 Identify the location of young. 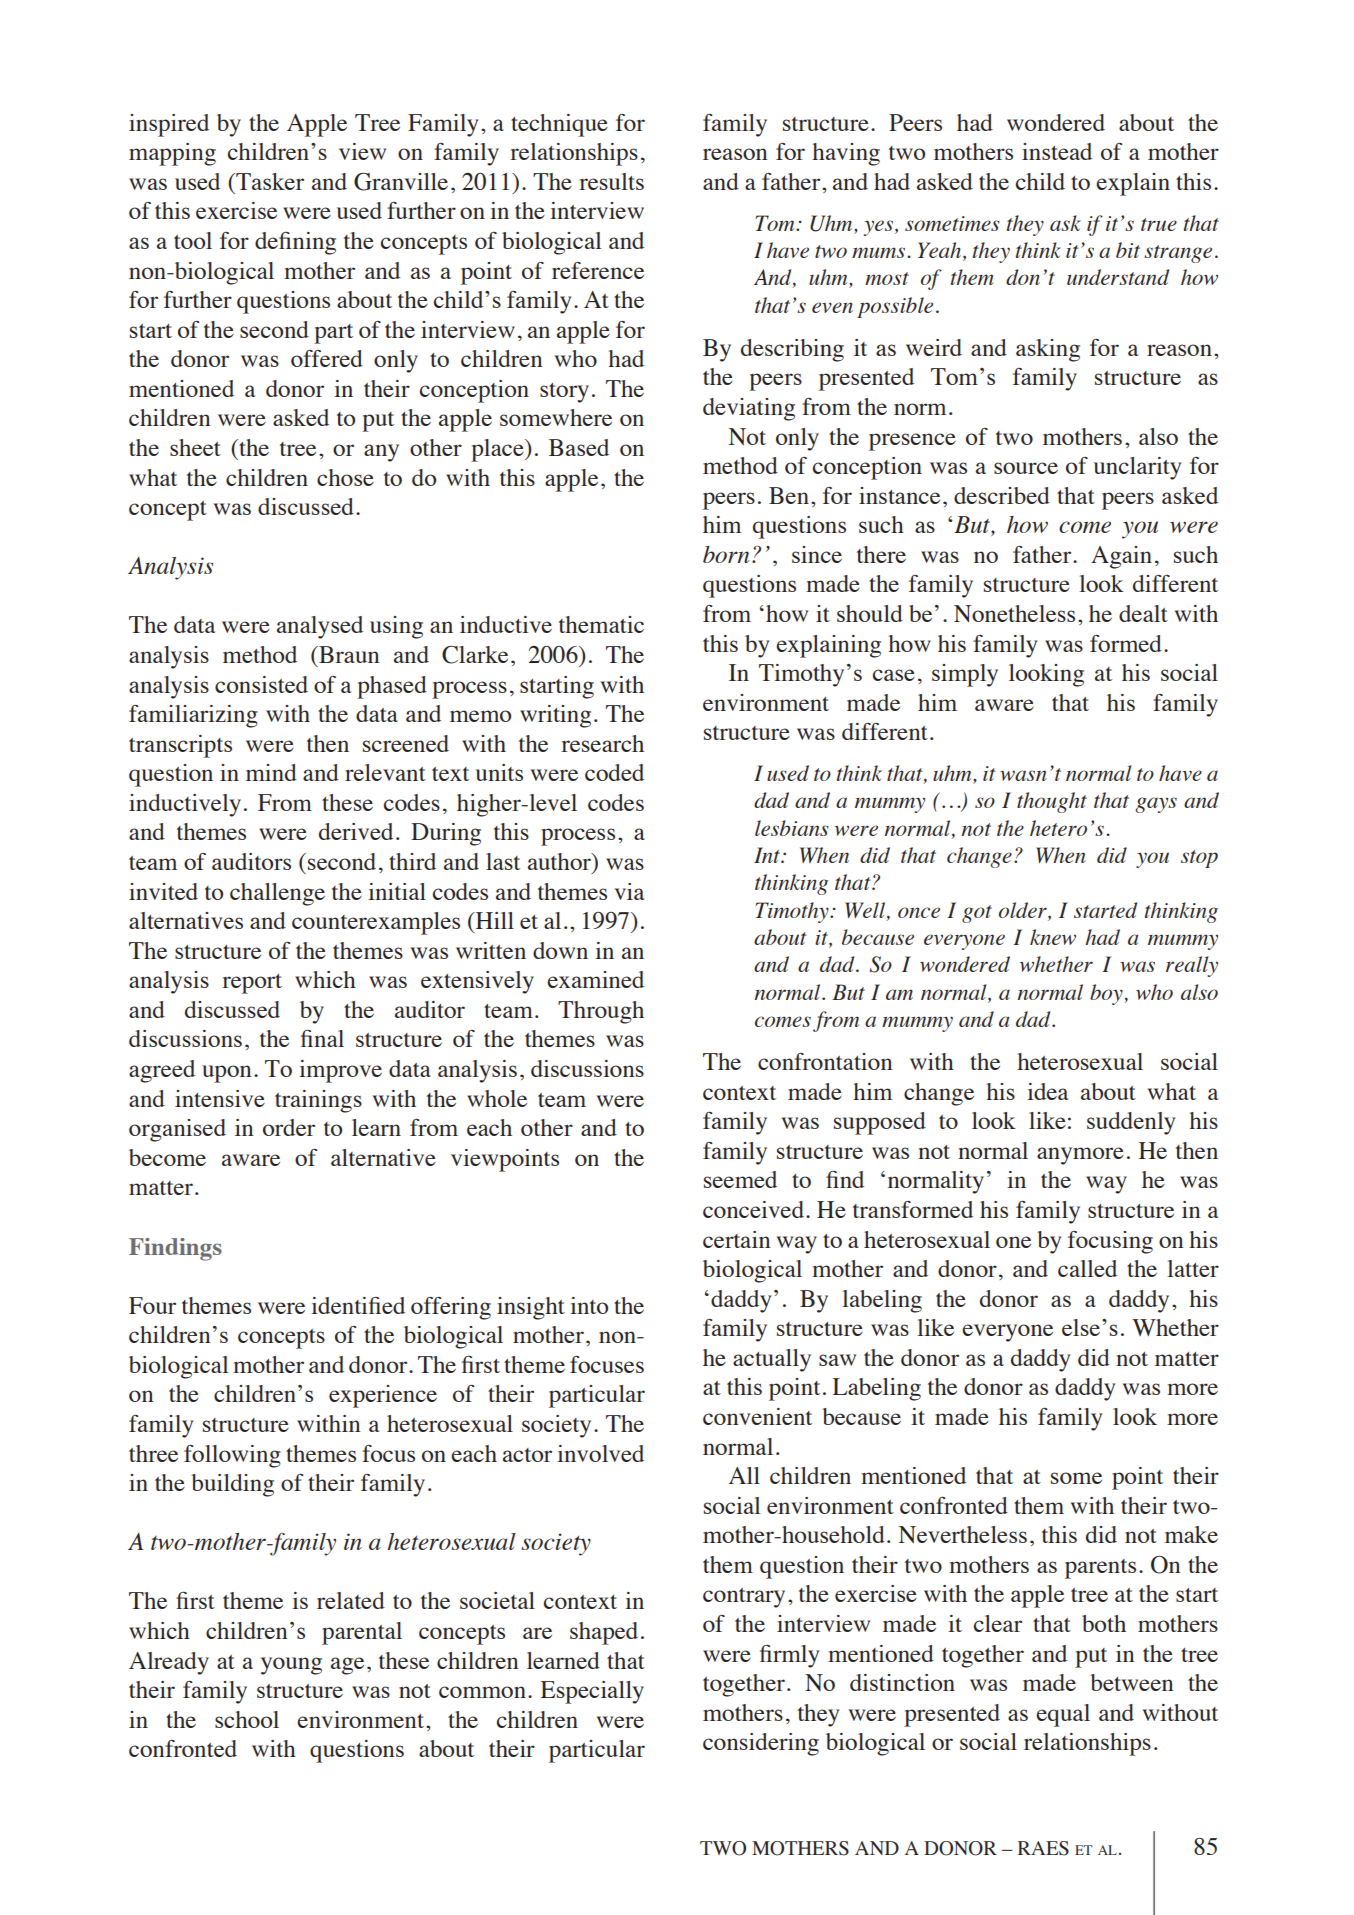
(291, 1666).
